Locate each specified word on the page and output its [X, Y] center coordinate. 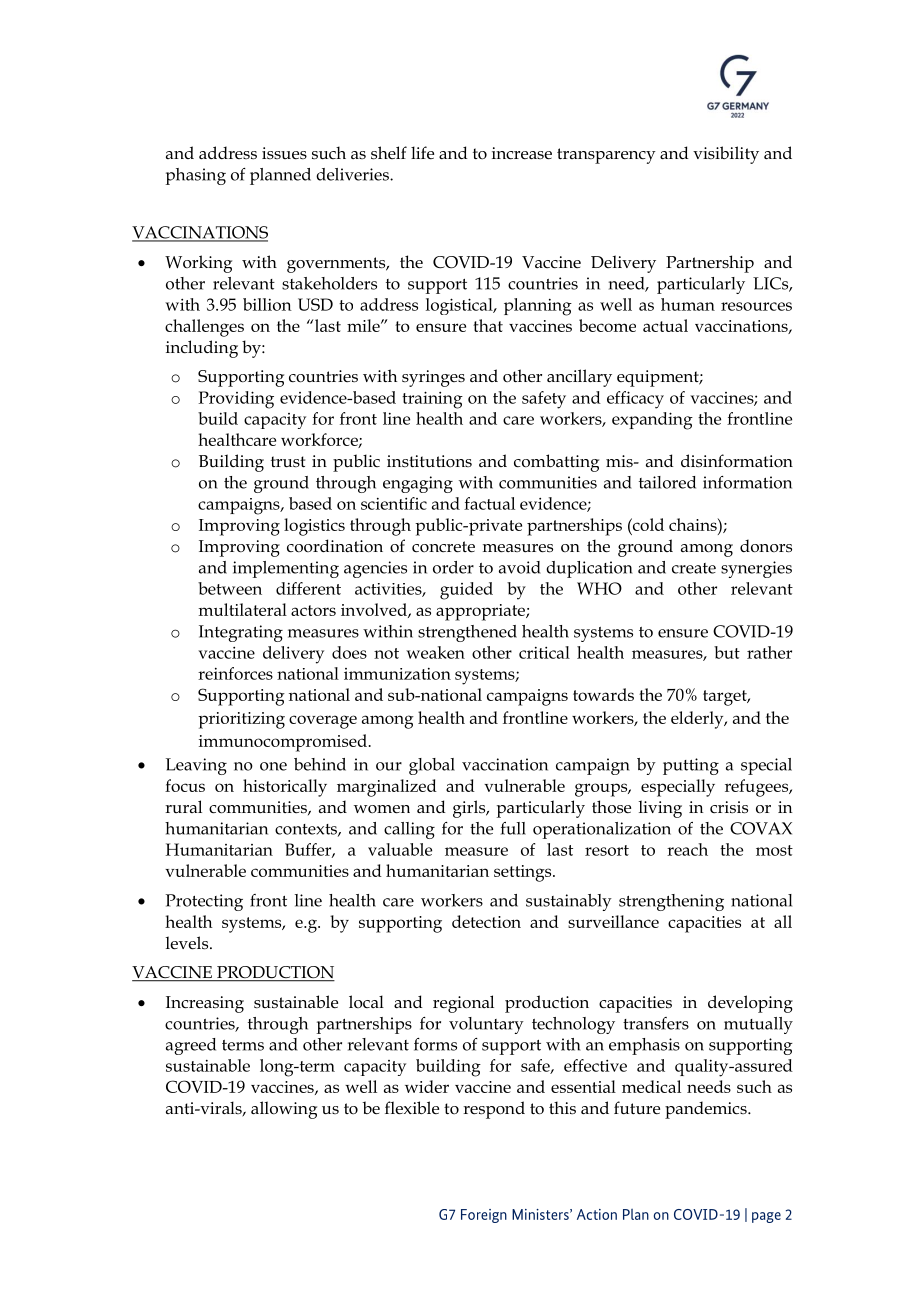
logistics [314, 527]
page [766, 1217]
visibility [726, 155]
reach [687, 849]
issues [284, 153]
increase [522, 153]
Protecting [204, 902]
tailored [667, 482]
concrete [443, 547]
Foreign [484, 1216]
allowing [284, 1110]
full [513, 828]
